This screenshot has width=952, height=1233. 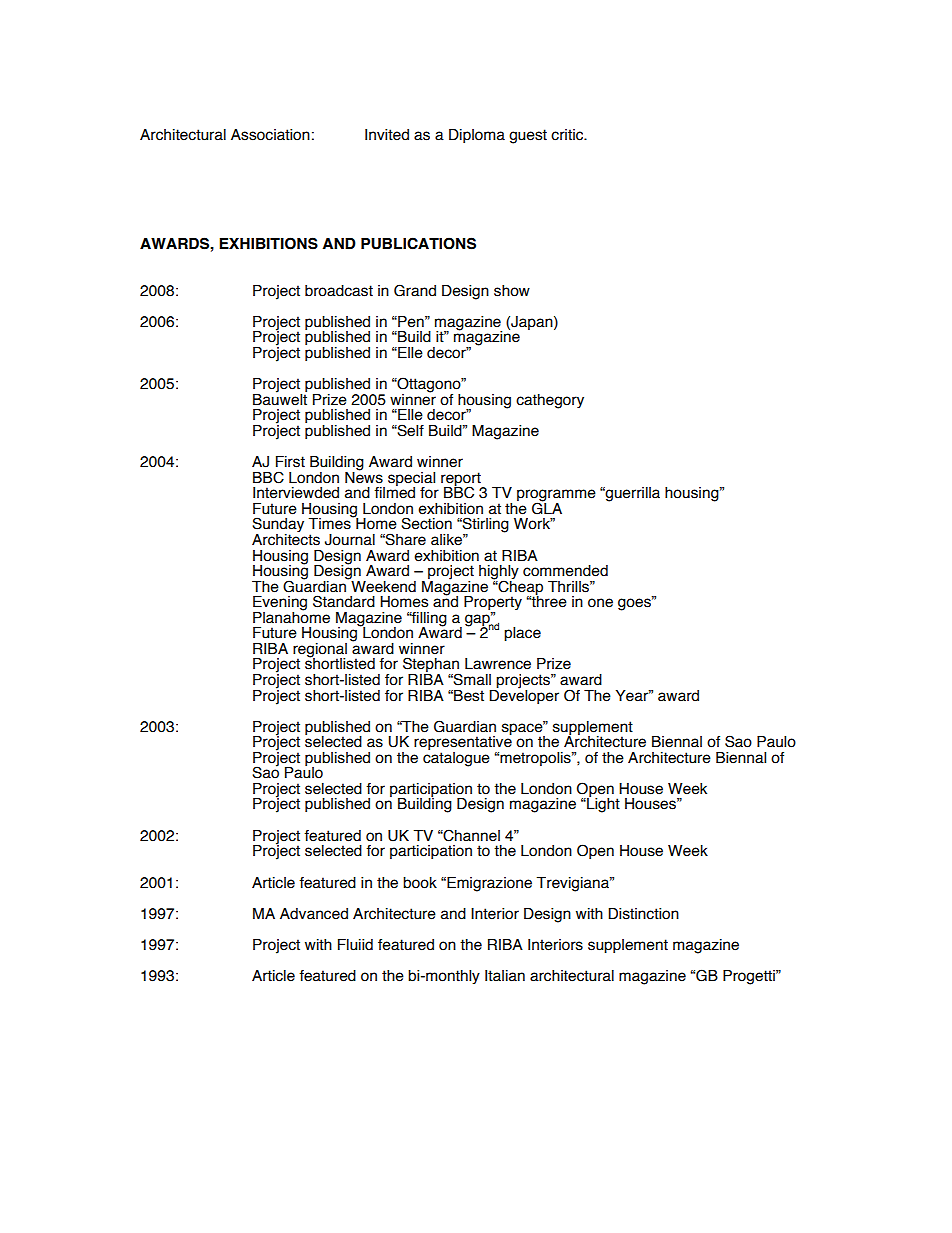 I want to click on Association, so click(x=270, y=135).
